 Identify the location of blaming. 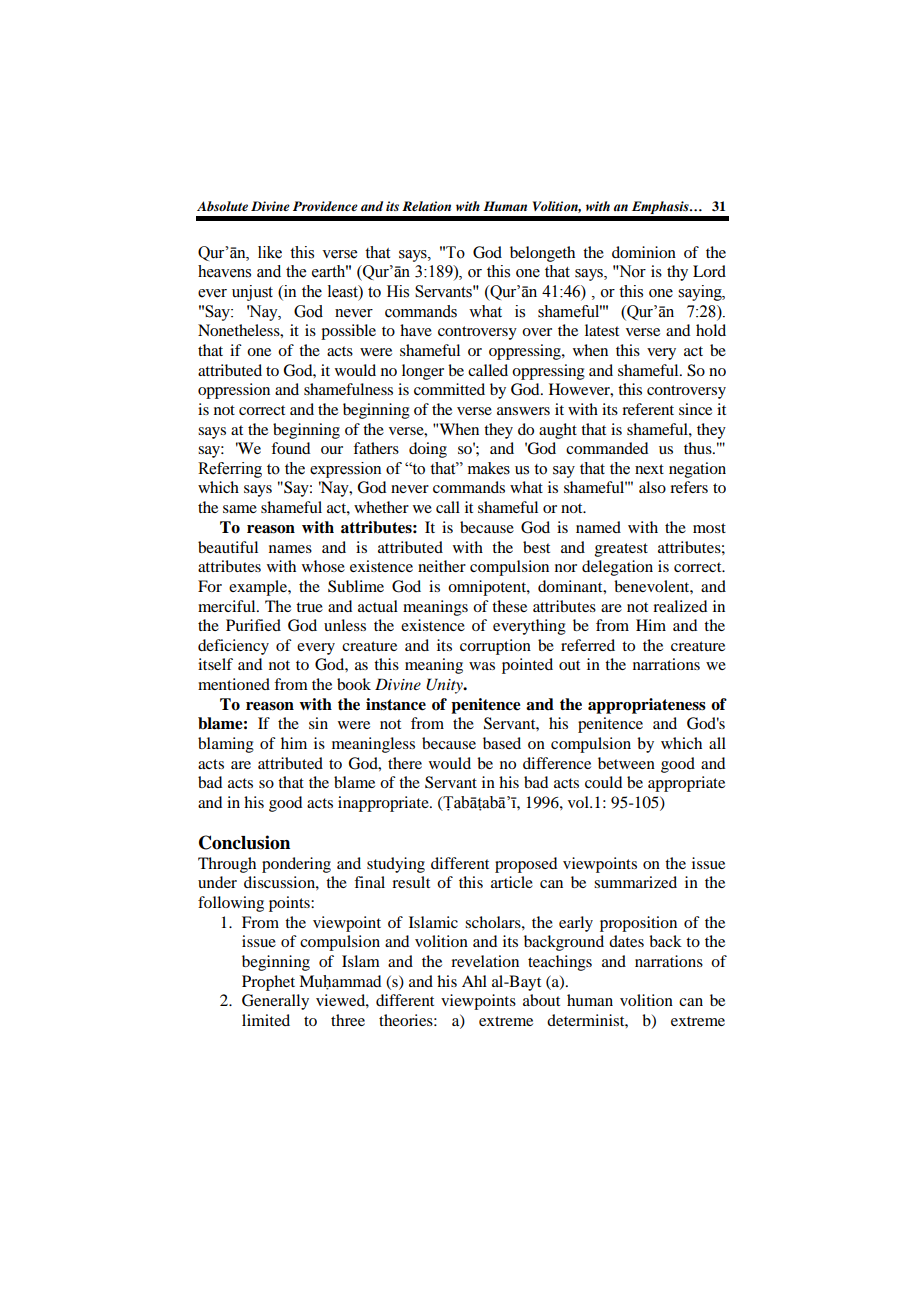
(226, 745).
